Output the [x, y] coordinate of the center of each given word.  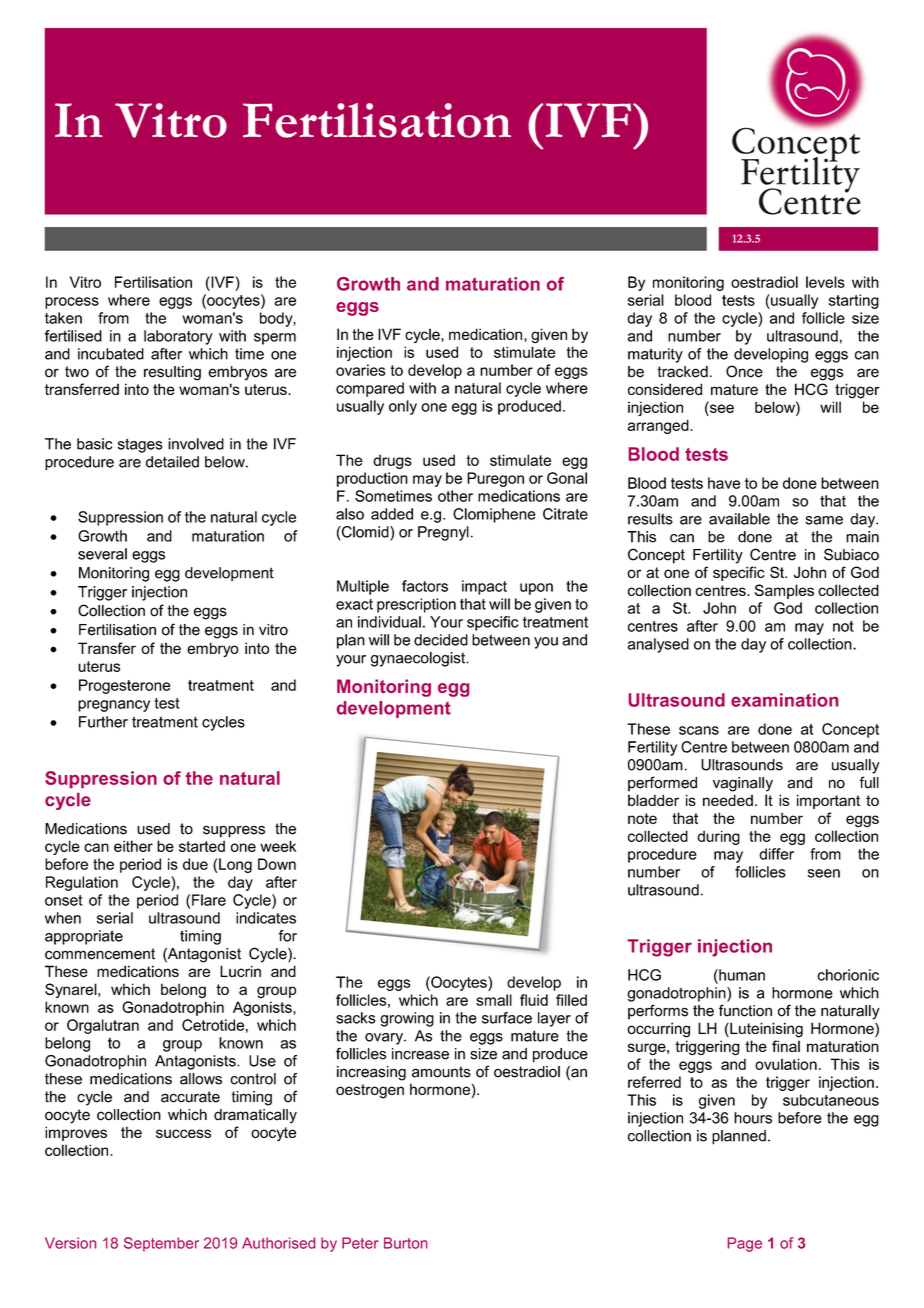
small [494, 1000]
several [102, 554]
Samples [784, 591]
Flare [209, 900]
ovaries [361, 370]
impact [484, 587]
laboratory [178, 337]
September [161, 1244]
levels [825, 282]
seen [824, 873]
